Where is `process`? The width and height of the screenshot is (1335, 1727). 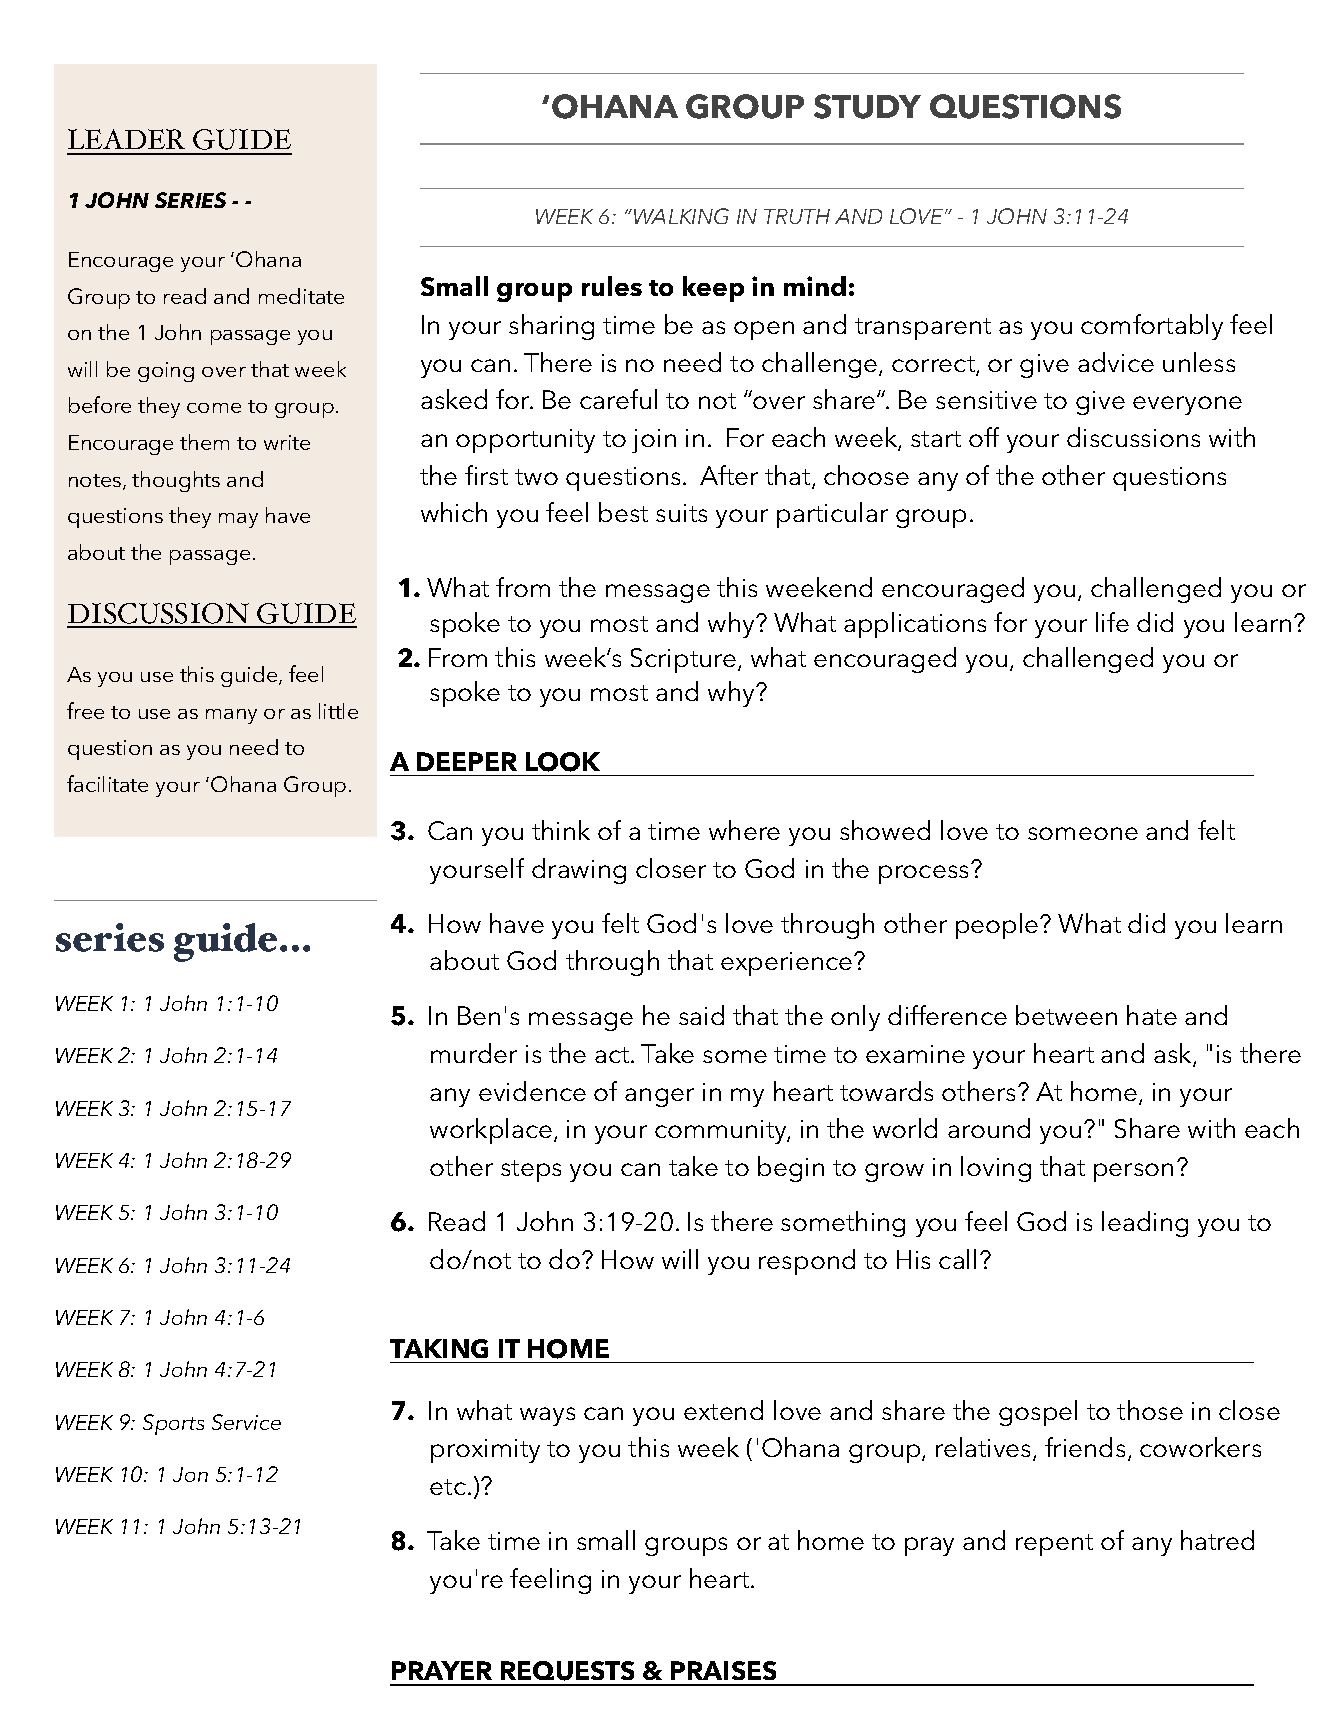 process is located at coordinates (925, 873).
